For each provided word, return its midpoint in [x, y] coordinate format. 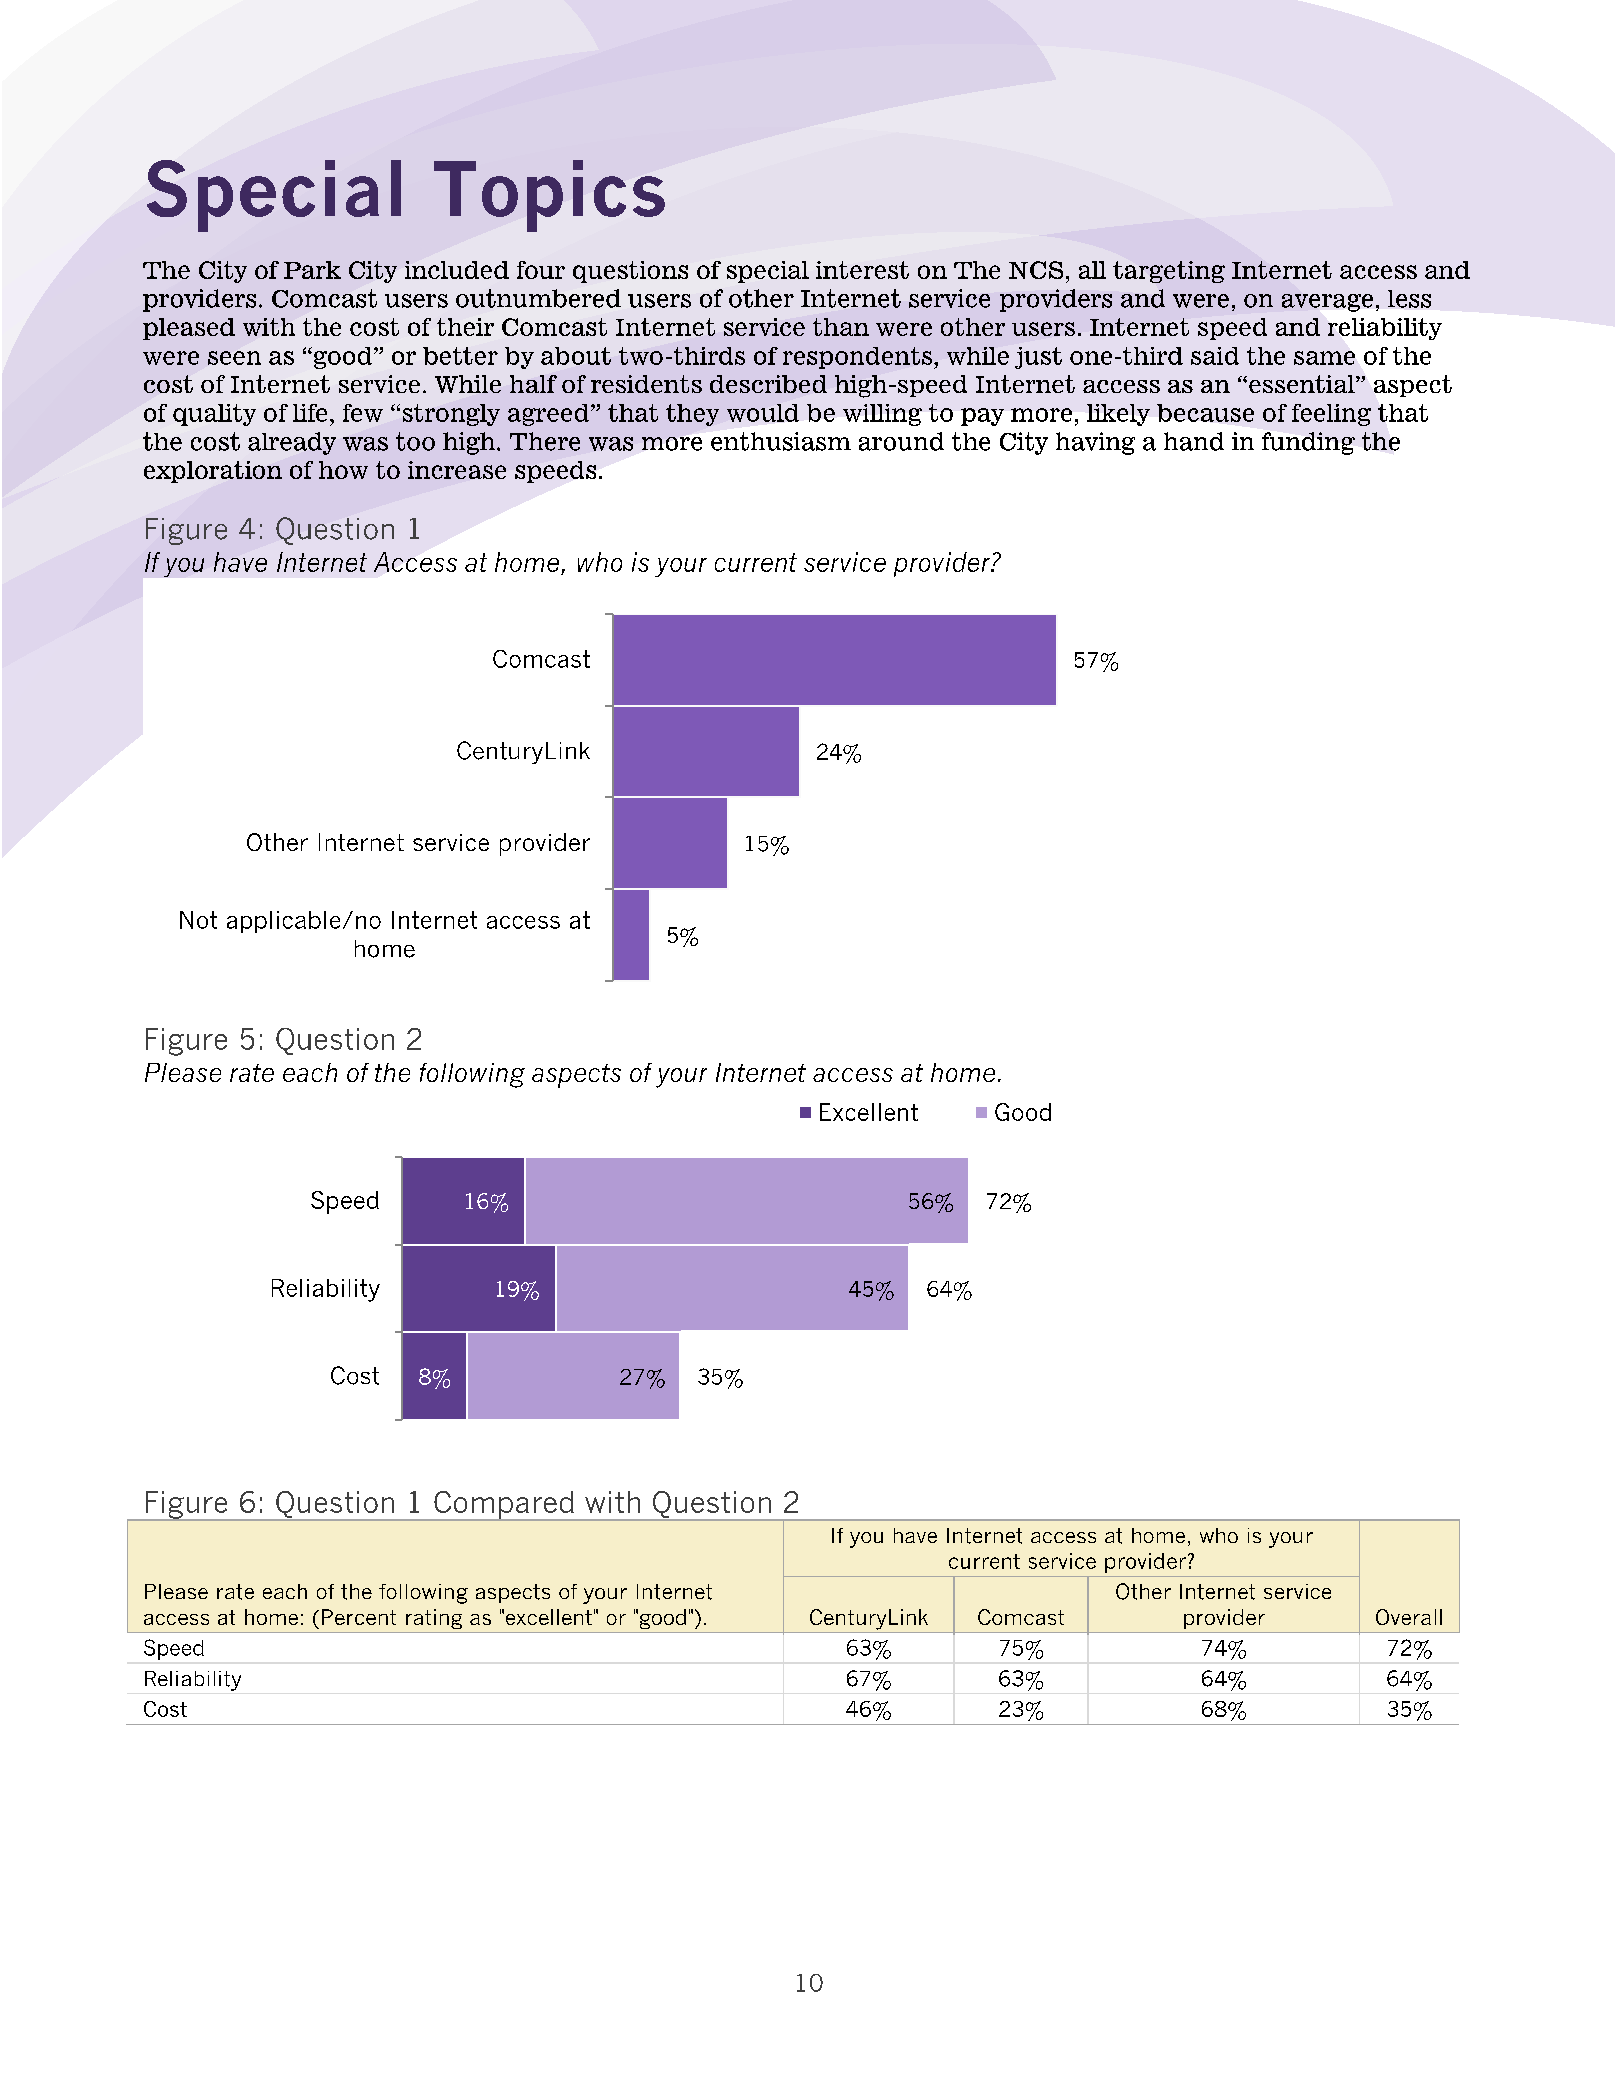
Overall [1409, 1617]
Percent [359, 1617]
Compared [504, 1506]
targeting [1169, 272]
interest [862, 270]
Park [312, 270]
